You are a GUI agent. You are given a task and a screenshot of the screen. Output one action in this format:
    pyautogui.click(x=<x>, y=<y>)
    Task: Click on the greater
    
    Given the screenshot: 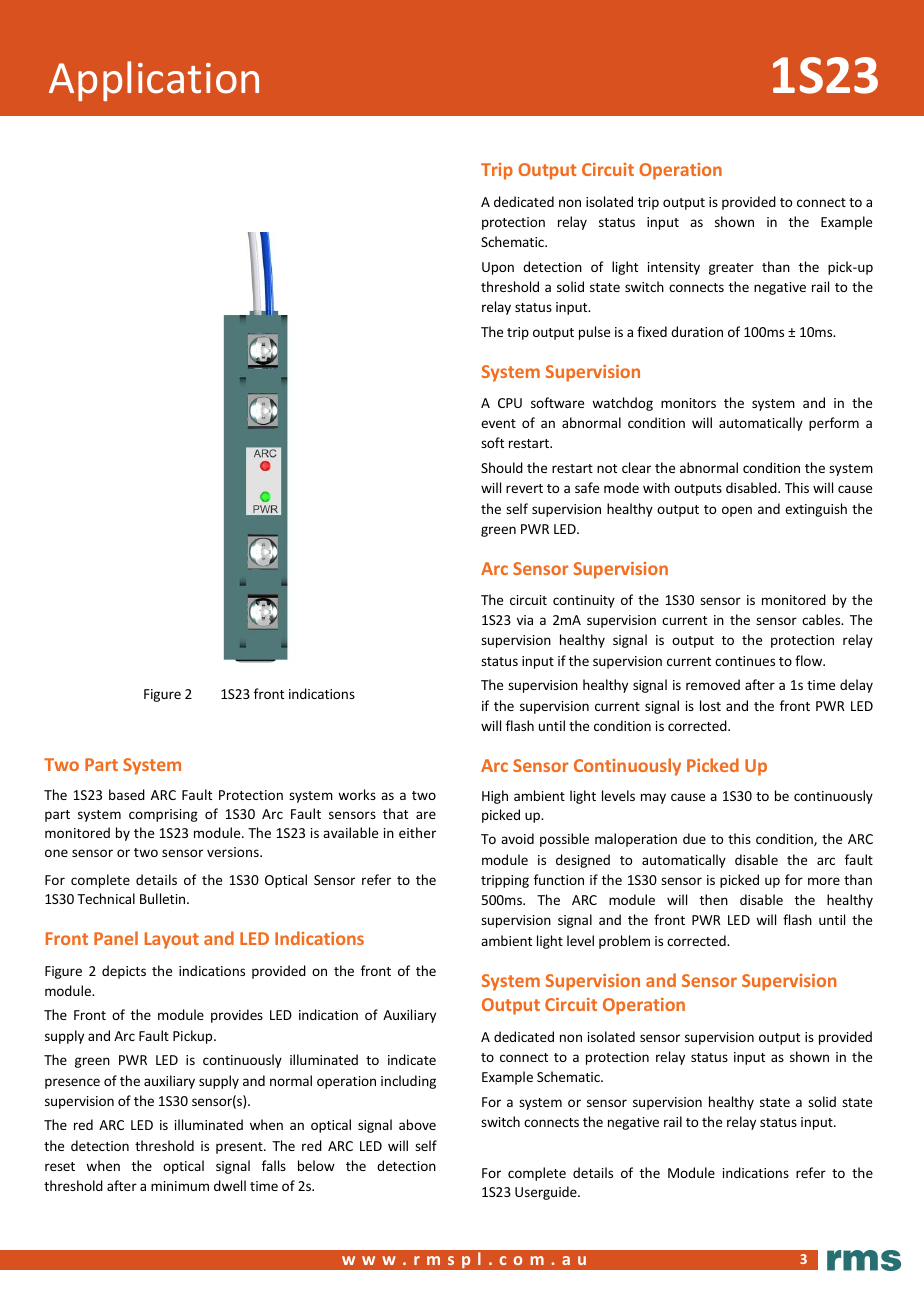 What is the action you would take?
    pyautogui.click(x=731, y=269)
